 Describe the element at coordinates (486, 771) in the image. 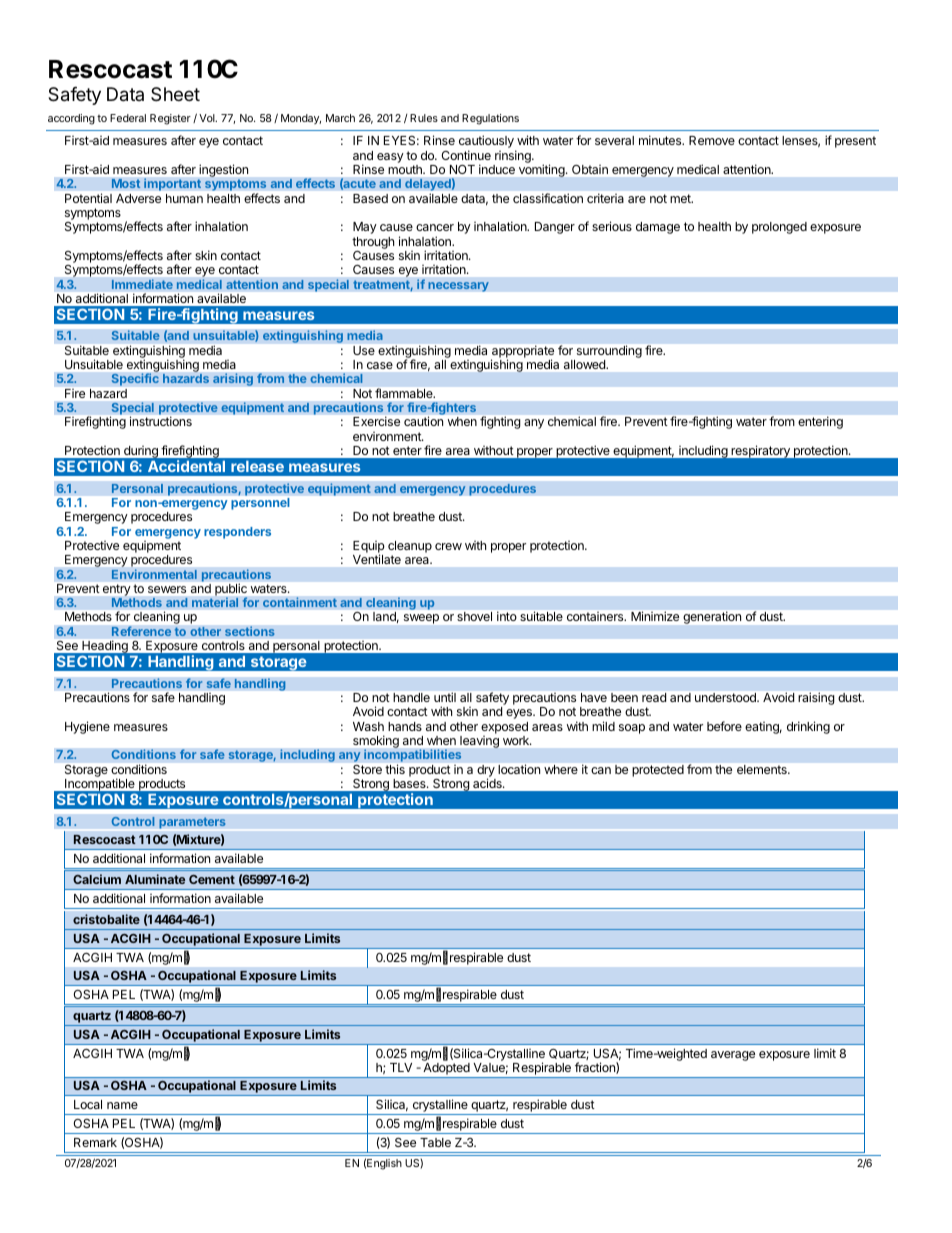

I see `dry` at that location.
